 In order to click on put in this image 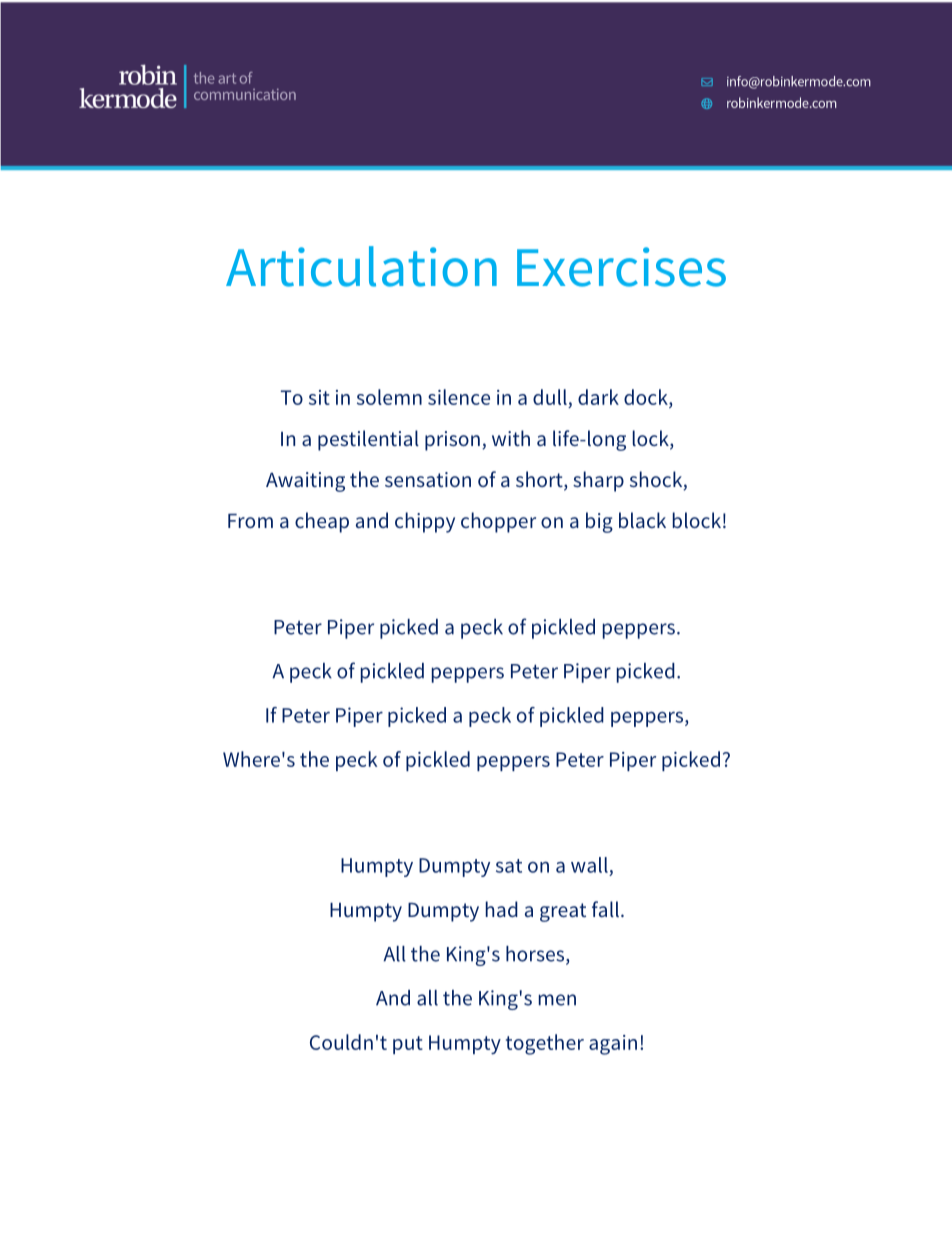, I will do `click(408, 1045)`.
